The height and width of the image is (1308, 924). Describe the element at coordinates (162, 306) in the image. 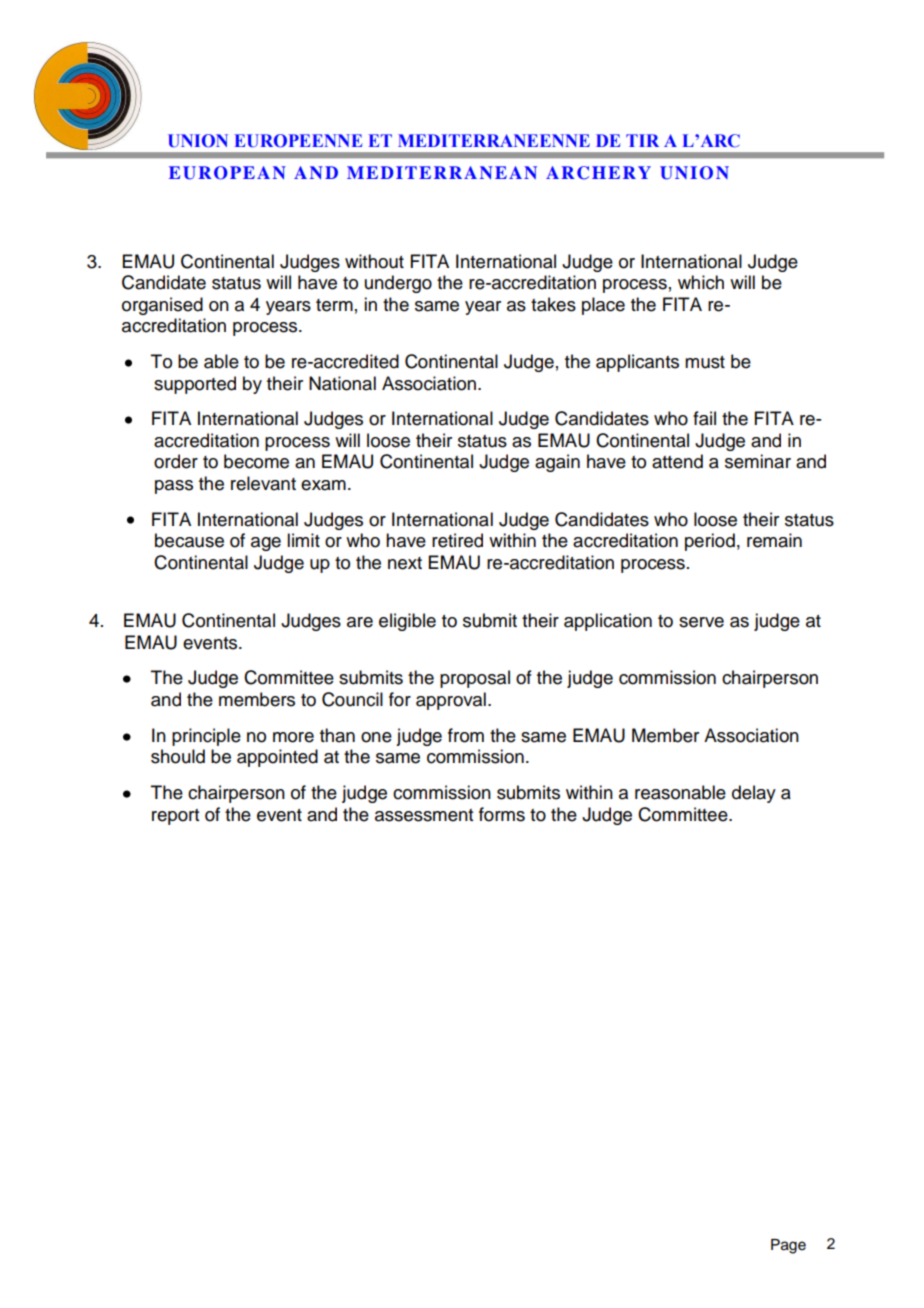

I see `organised` at that location.
